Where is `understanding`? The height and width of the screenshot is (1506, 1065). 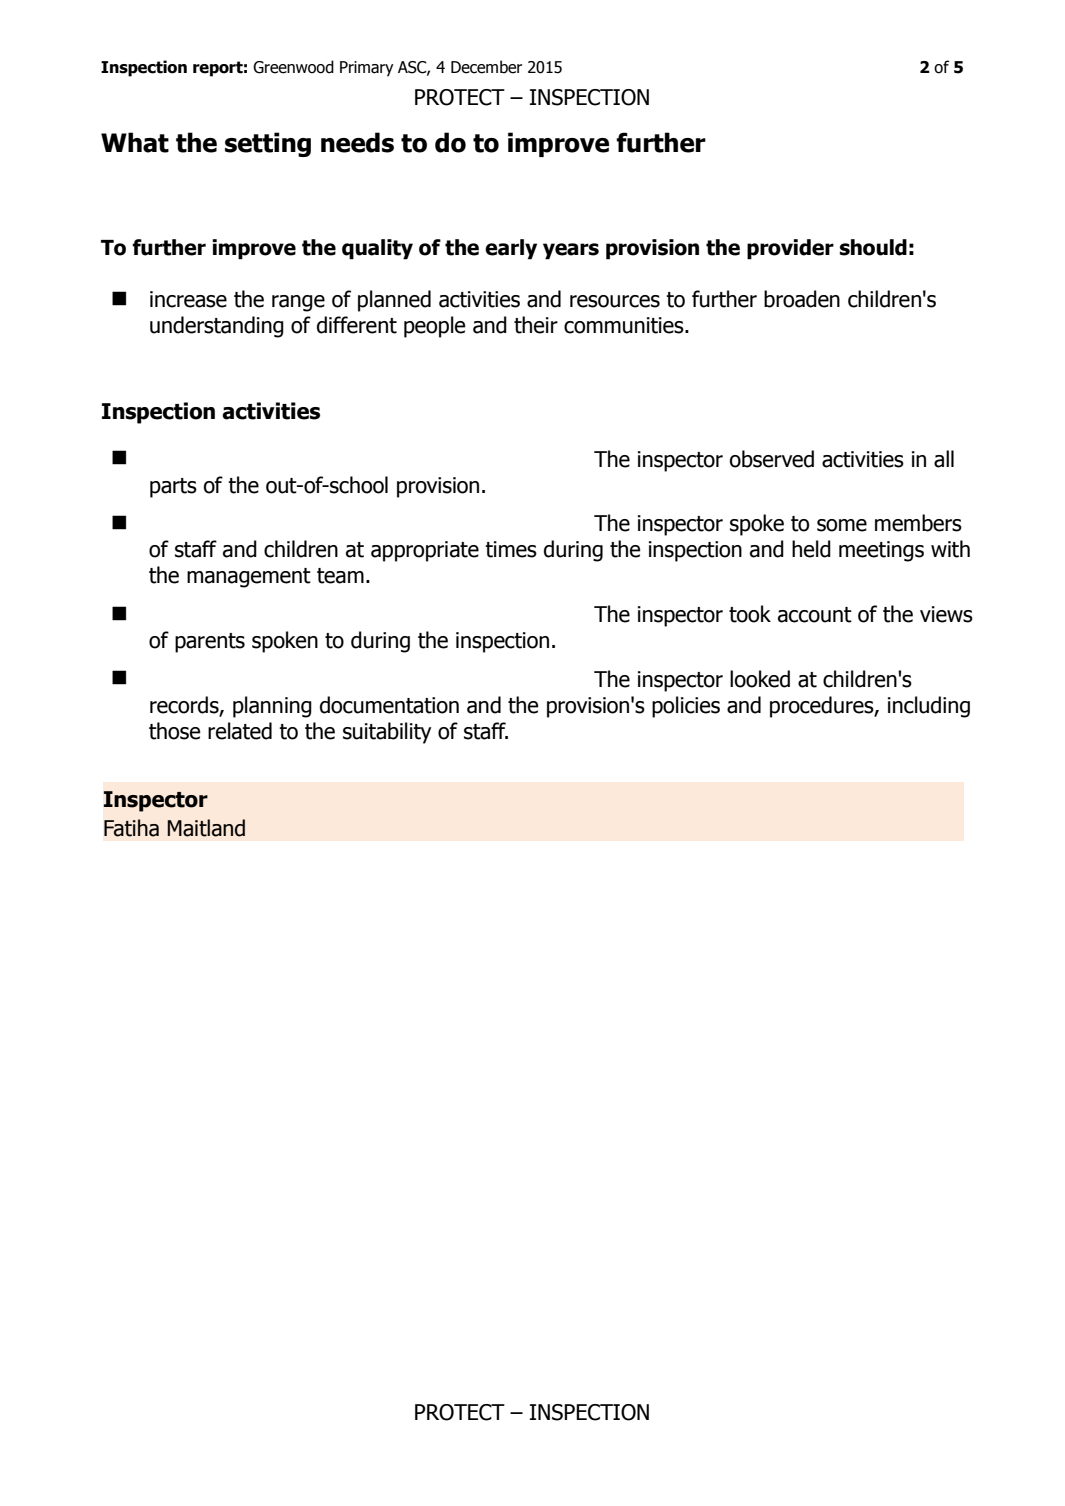
understanding is located at coordinates (217, 327).
